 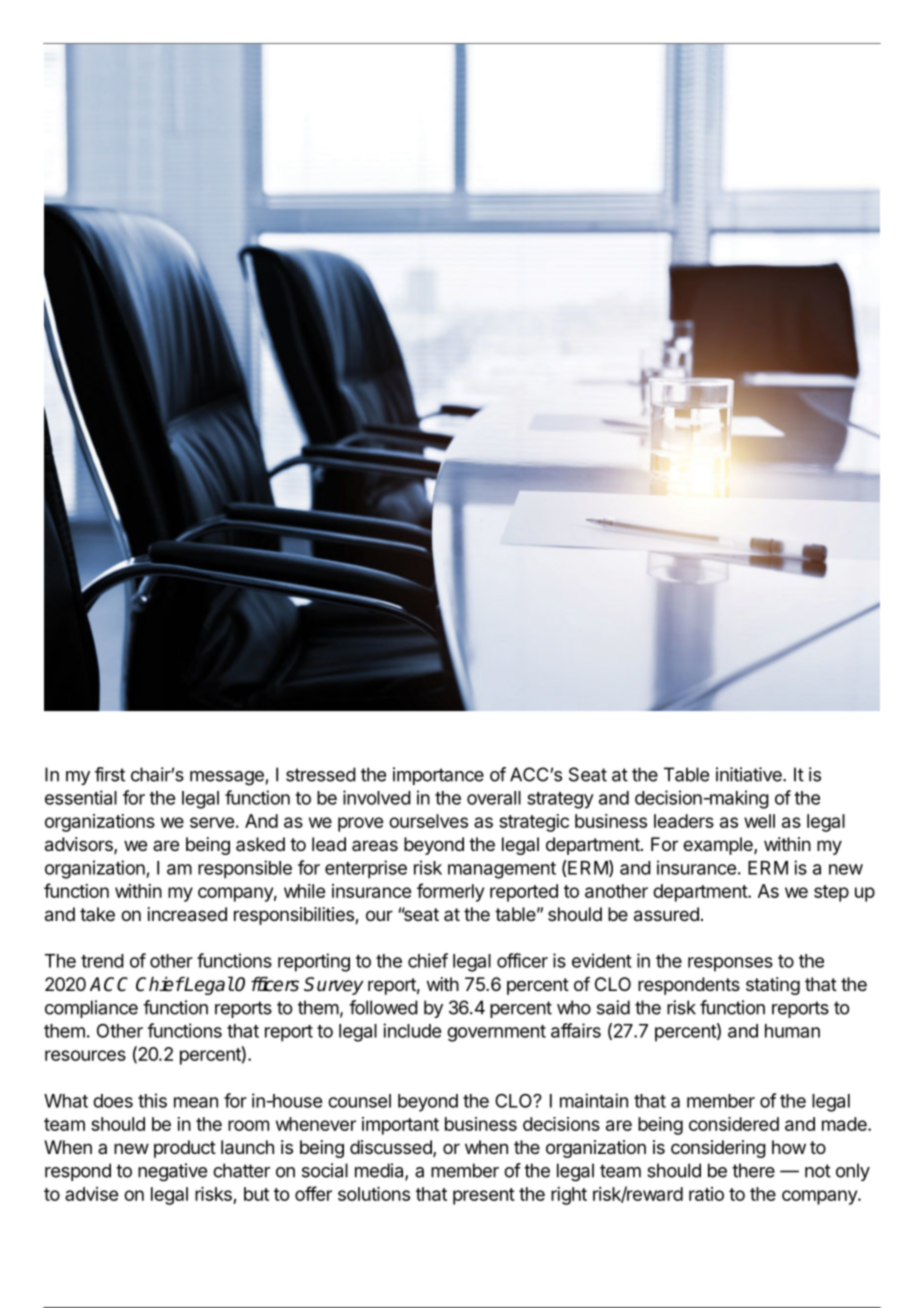 What do you see at coordinates (187, 914) in the screenshot?
I see `increased` at bounding box center [187, 914].
